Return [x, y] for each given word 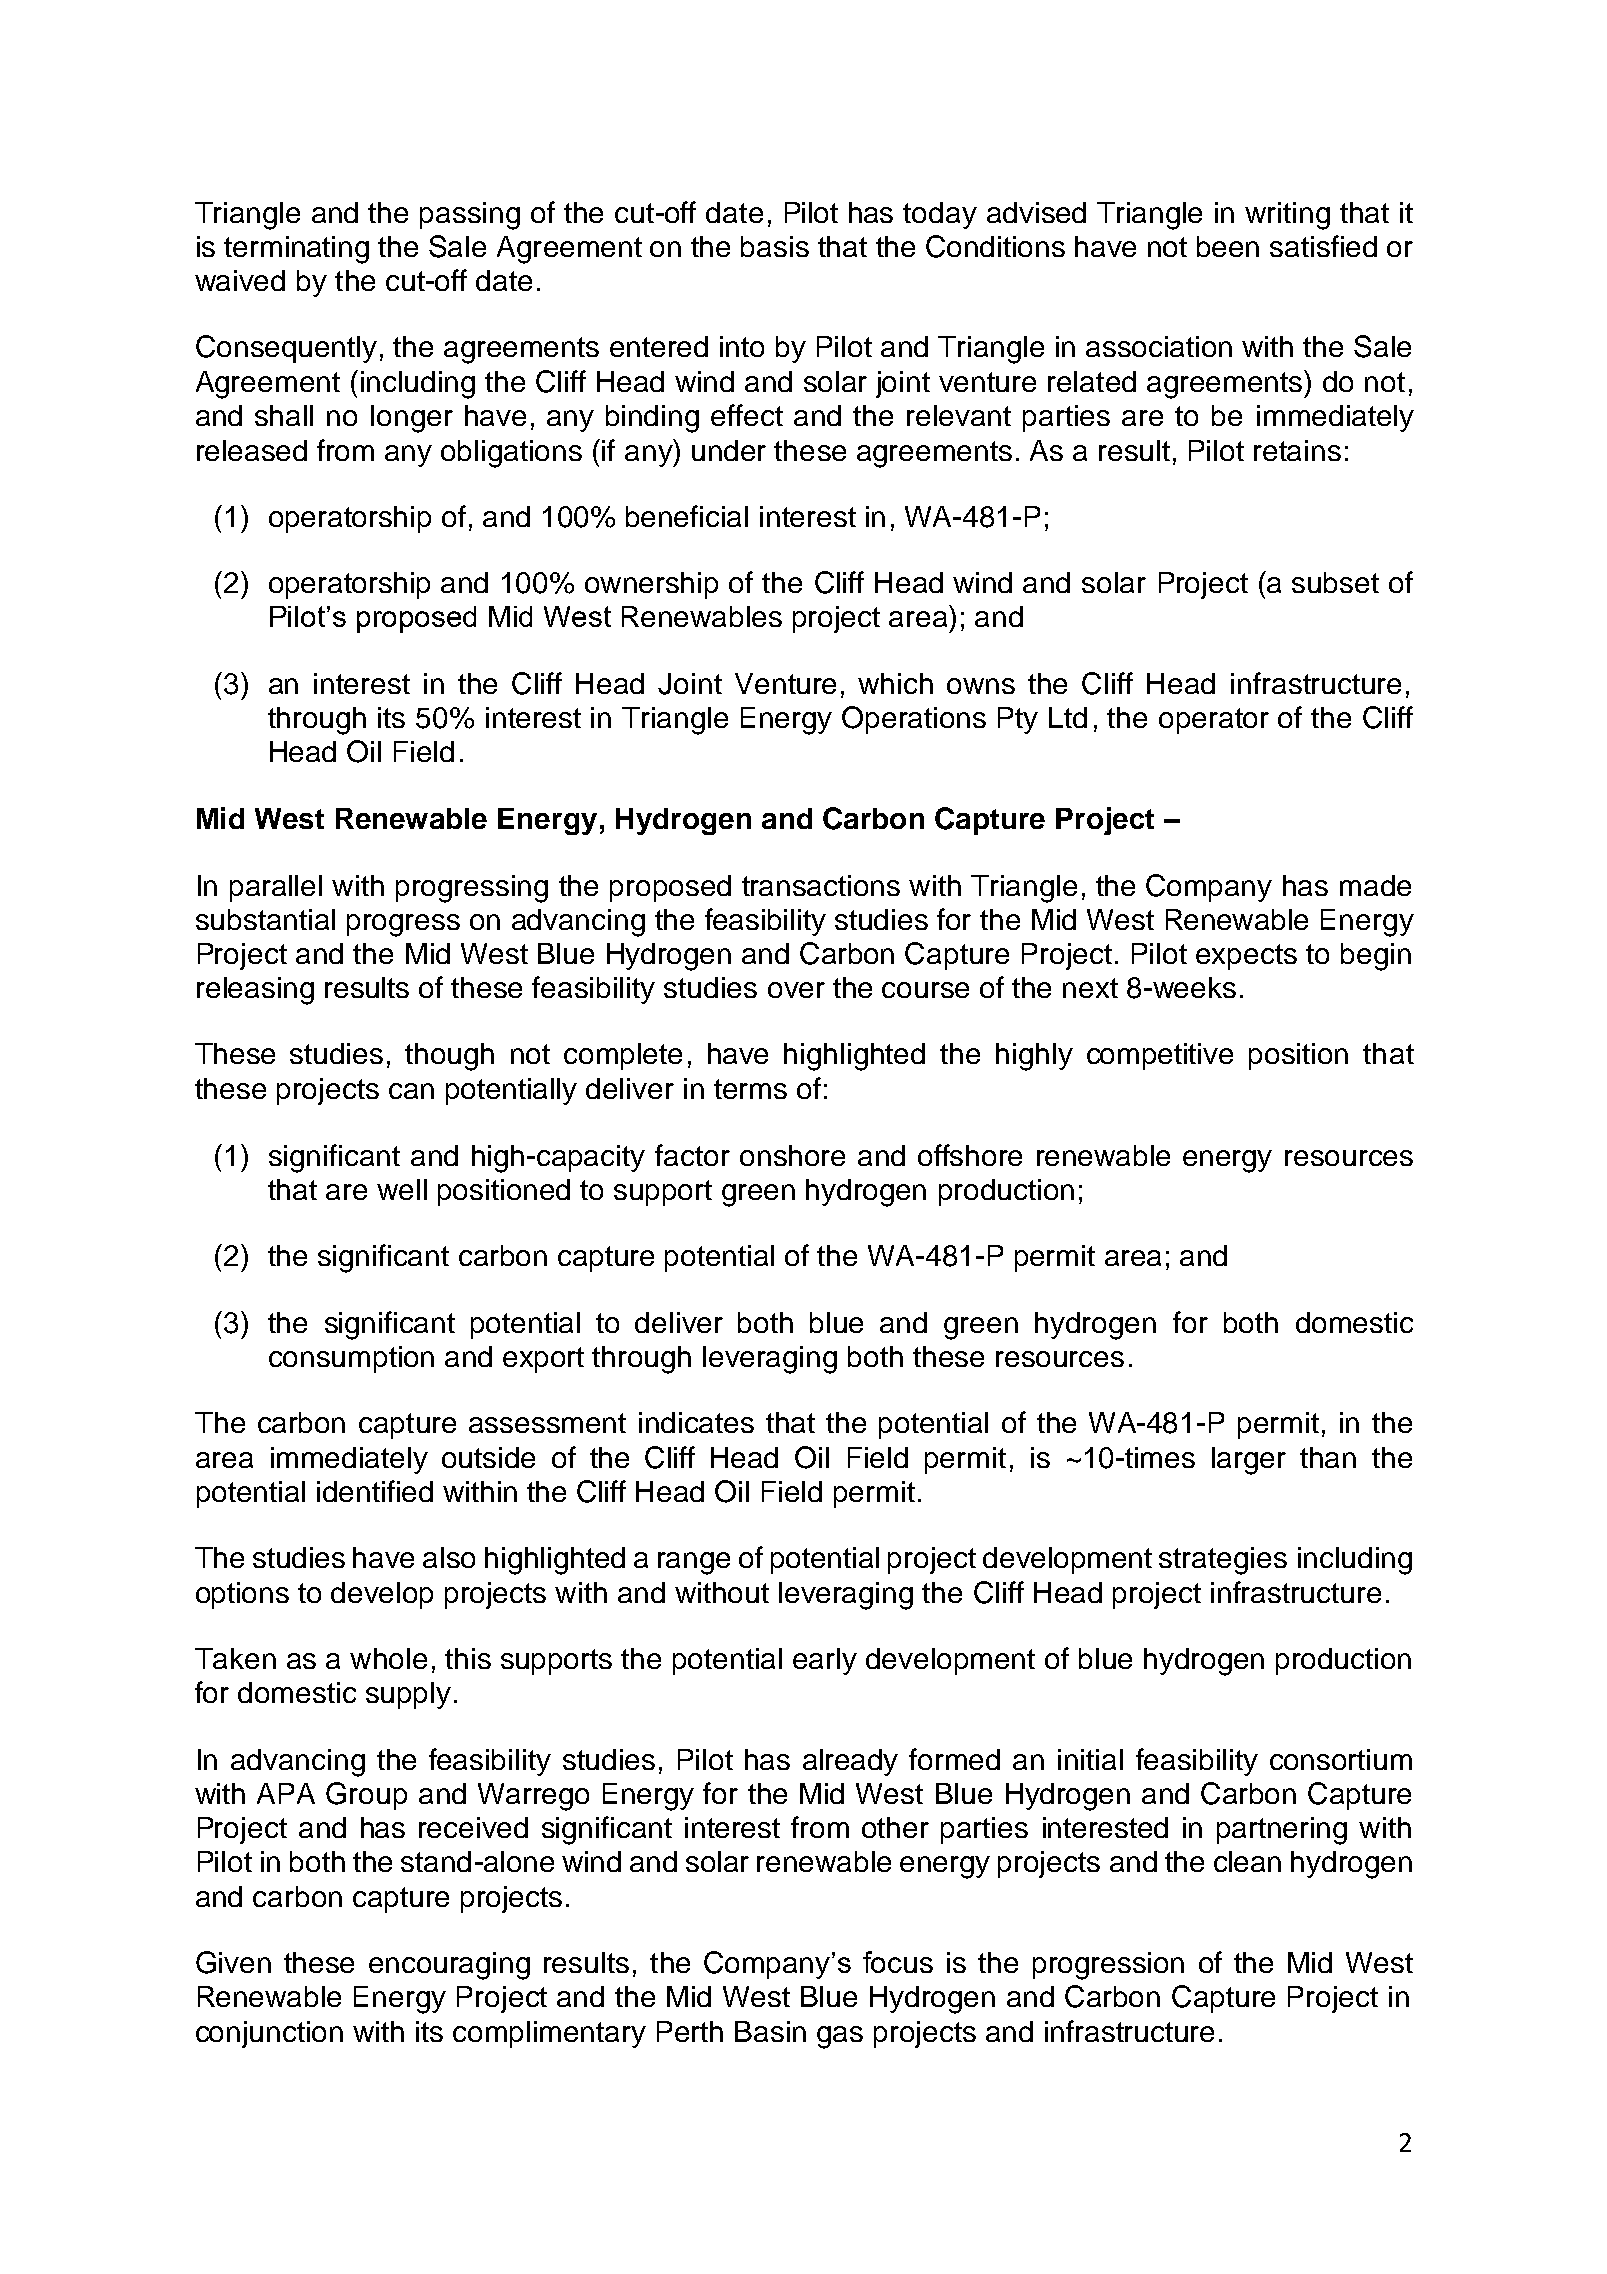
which [895, 683]
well [402, 1189]
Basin [770, 2031]
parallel [276, 888]
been [1228, 246]
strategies [1223, 1561]
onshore [792, 1155]
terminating [296, 250]
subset [1335, 582]
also [449, 1557]
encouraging [449, 1966]
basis [775, 246]
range [694, 1563]
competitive [1160, 1056]
